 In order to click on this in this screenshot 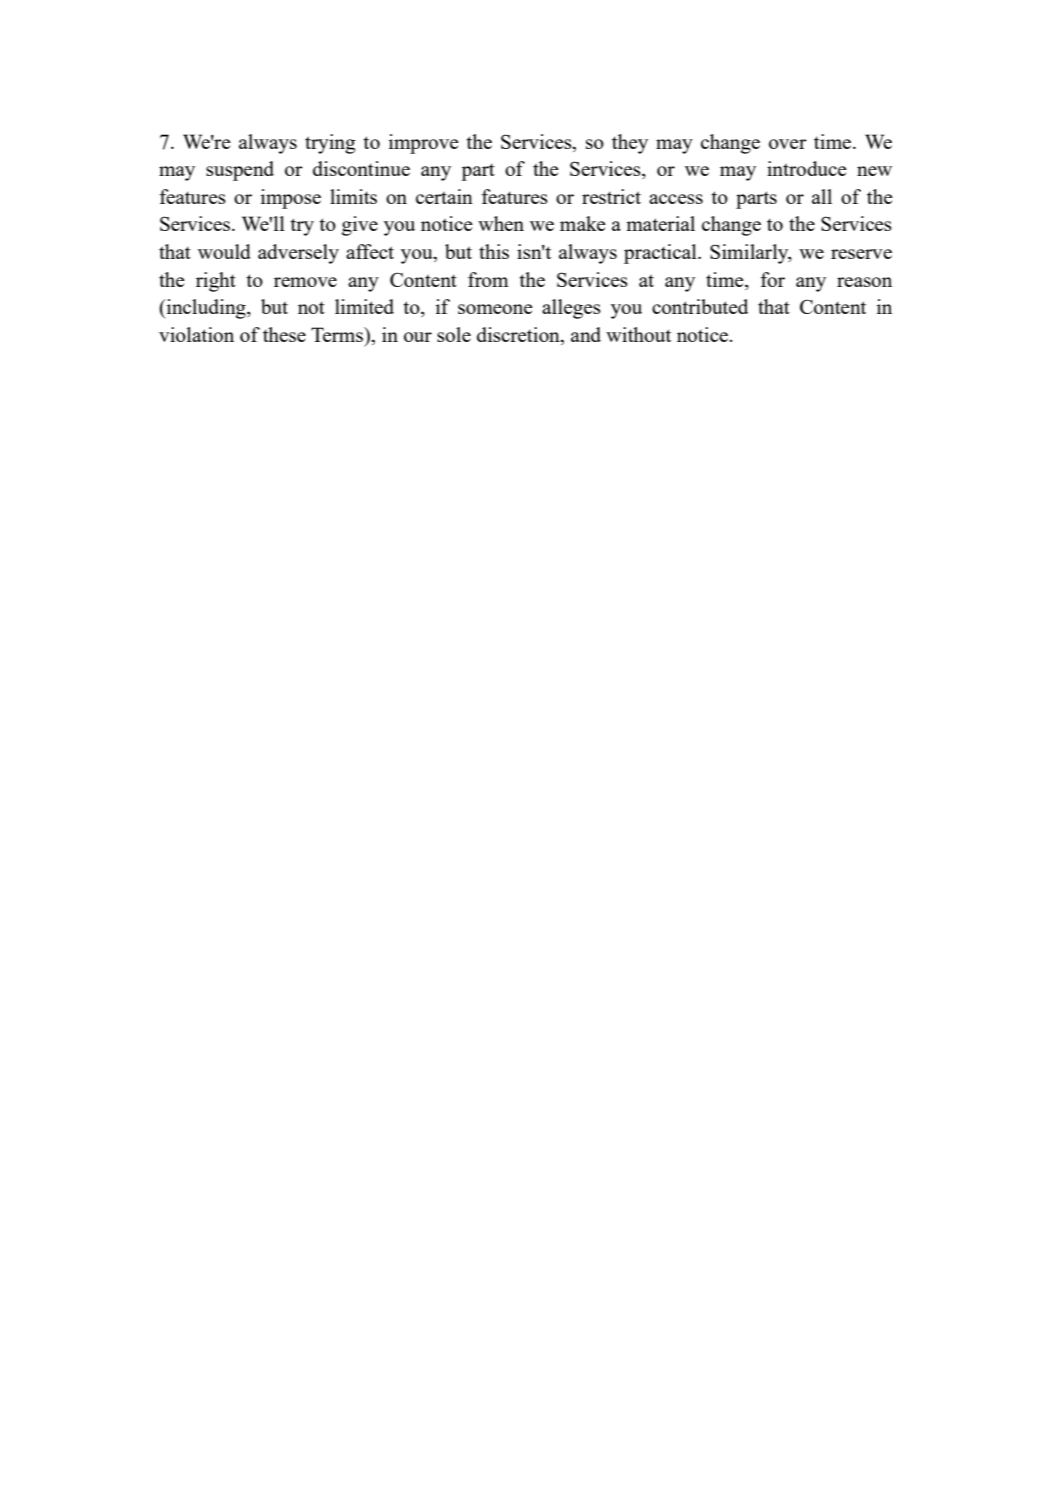, I will do `click(494, 251)`.
